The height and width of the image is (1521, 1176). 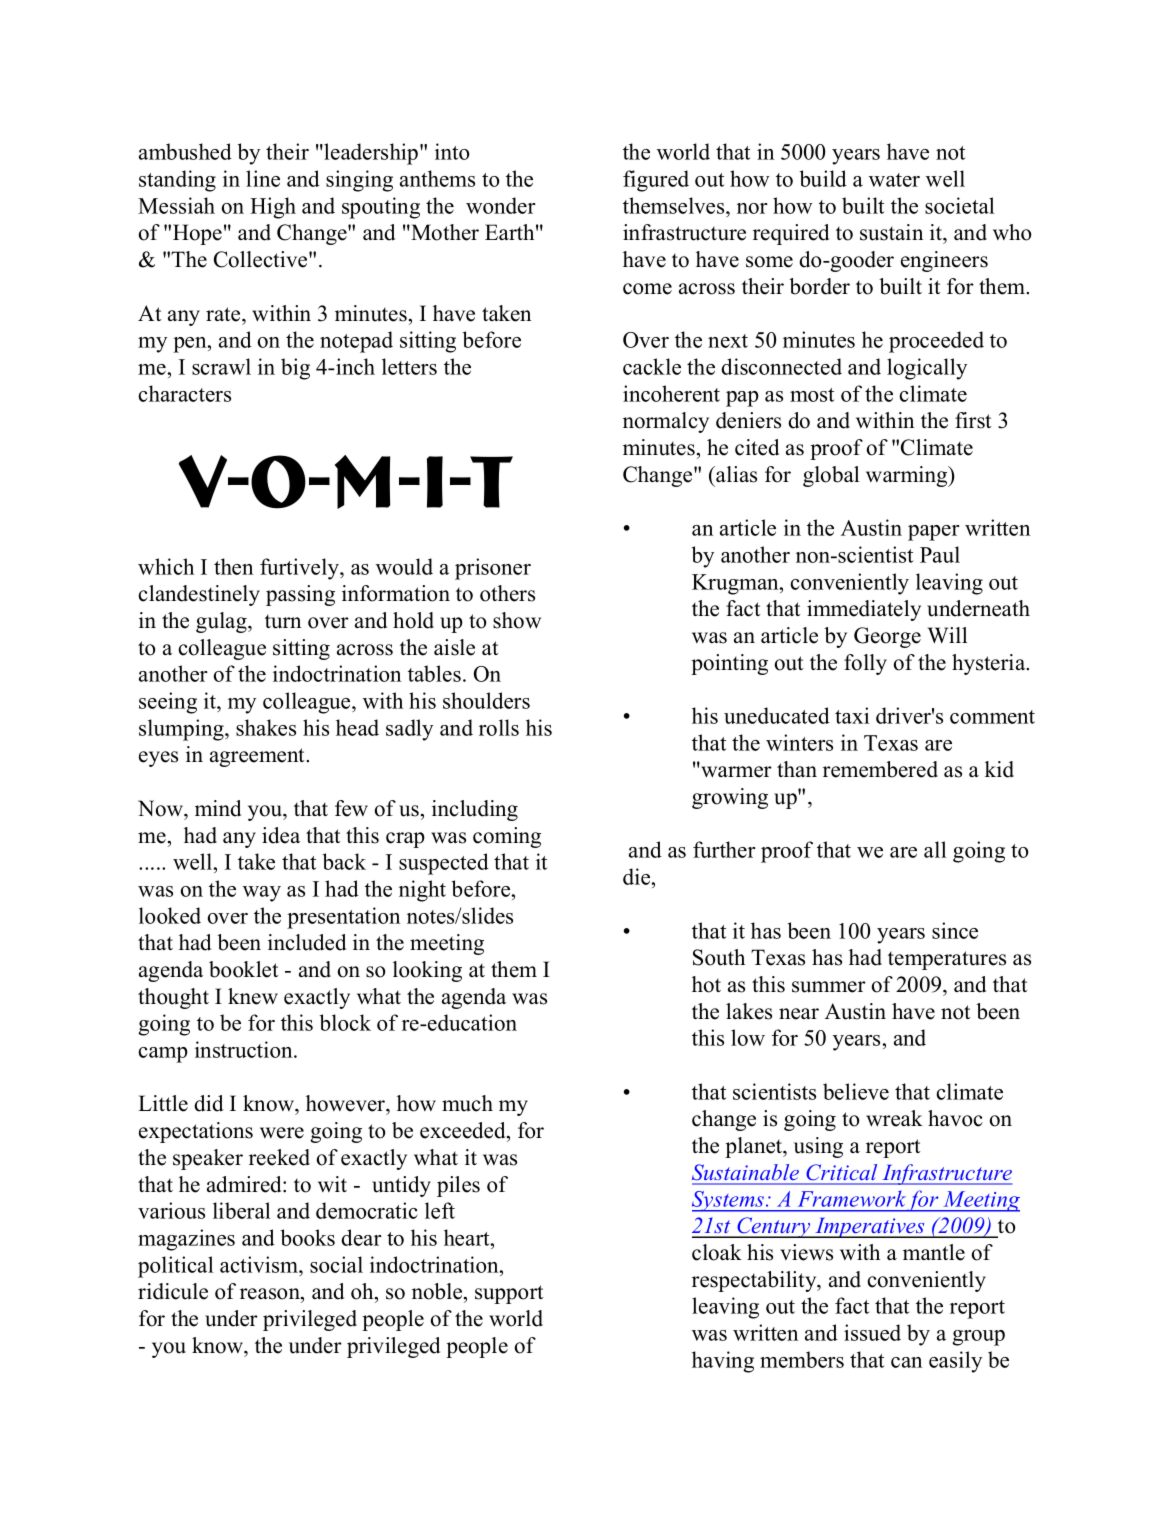 What do you see at coordinates (263, 178) in the image?
I see `line` at bounding box center [263, 178].
